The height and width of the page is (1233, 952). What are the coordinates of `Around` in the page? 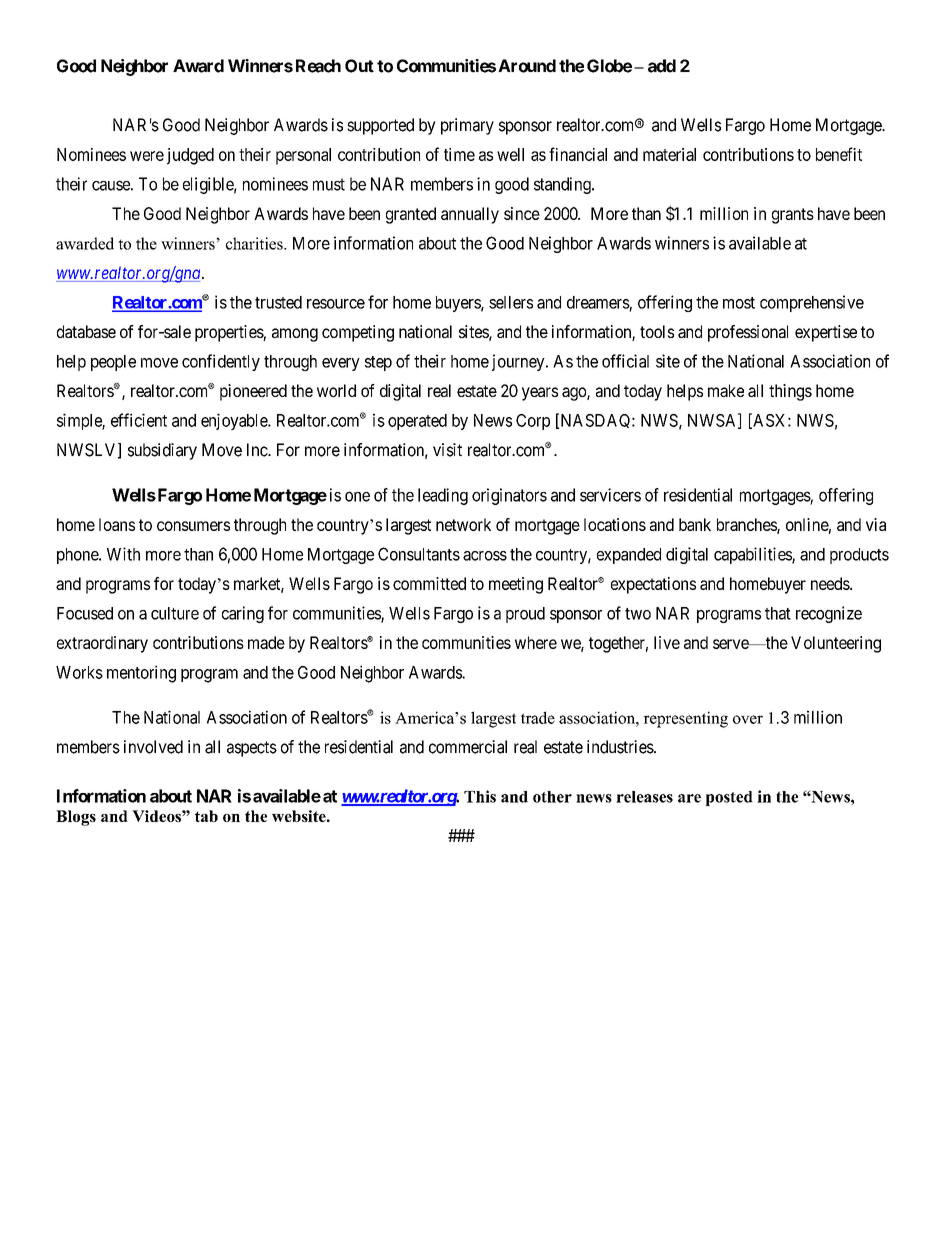 It's located at (527, 66).
